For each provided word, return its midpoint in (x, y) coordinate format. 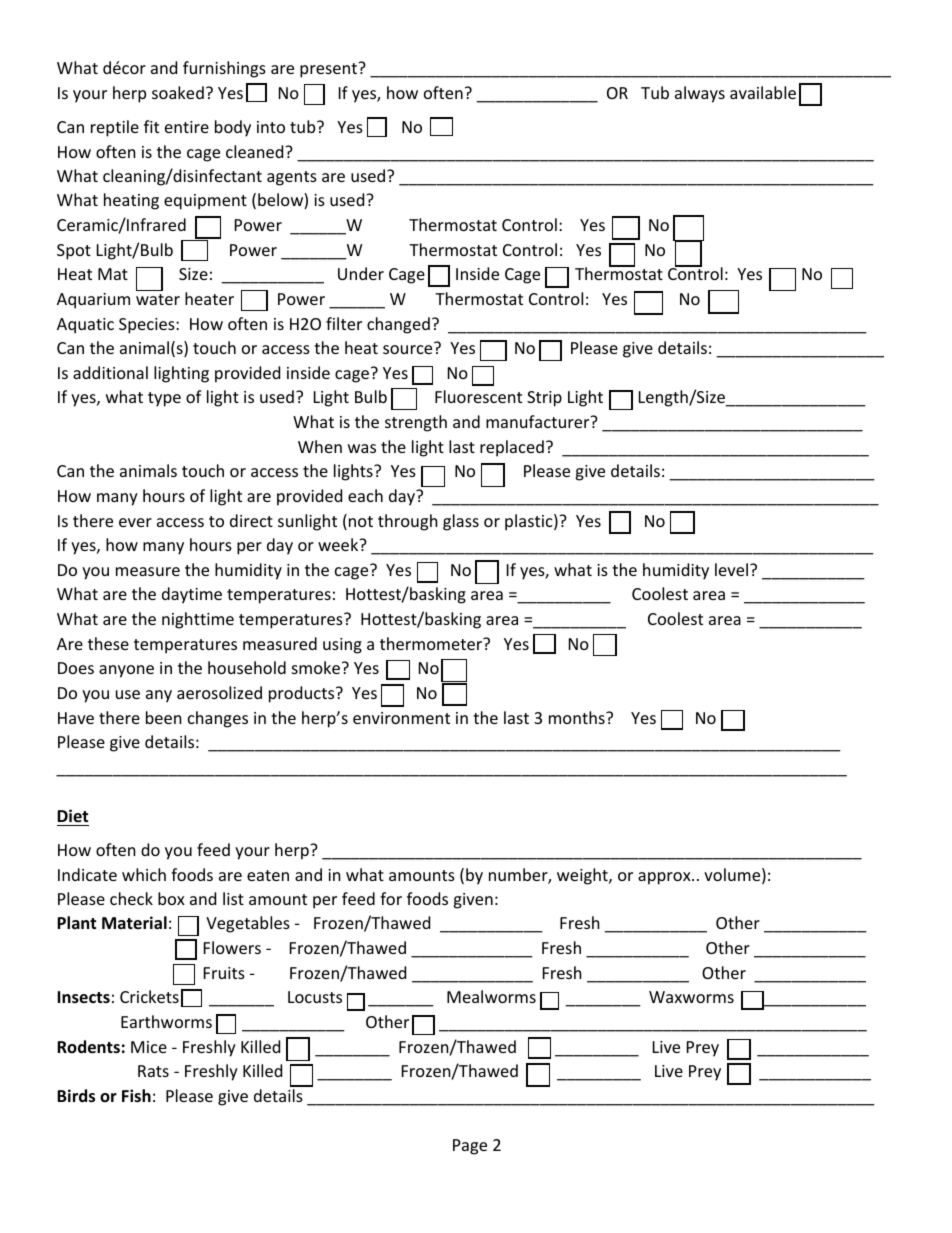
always (700, 94)
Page (470, 1147)
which (144, 874)
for (391, 898)
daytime (192, 595)
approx (665, 878)
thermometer (432, 643)
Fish (136, 1095)
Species (148, 326)
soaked (178, 92)
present (330, 70)
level (731, 569)
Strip (544, 399)
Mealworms (491, 996)
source (407, 349)
